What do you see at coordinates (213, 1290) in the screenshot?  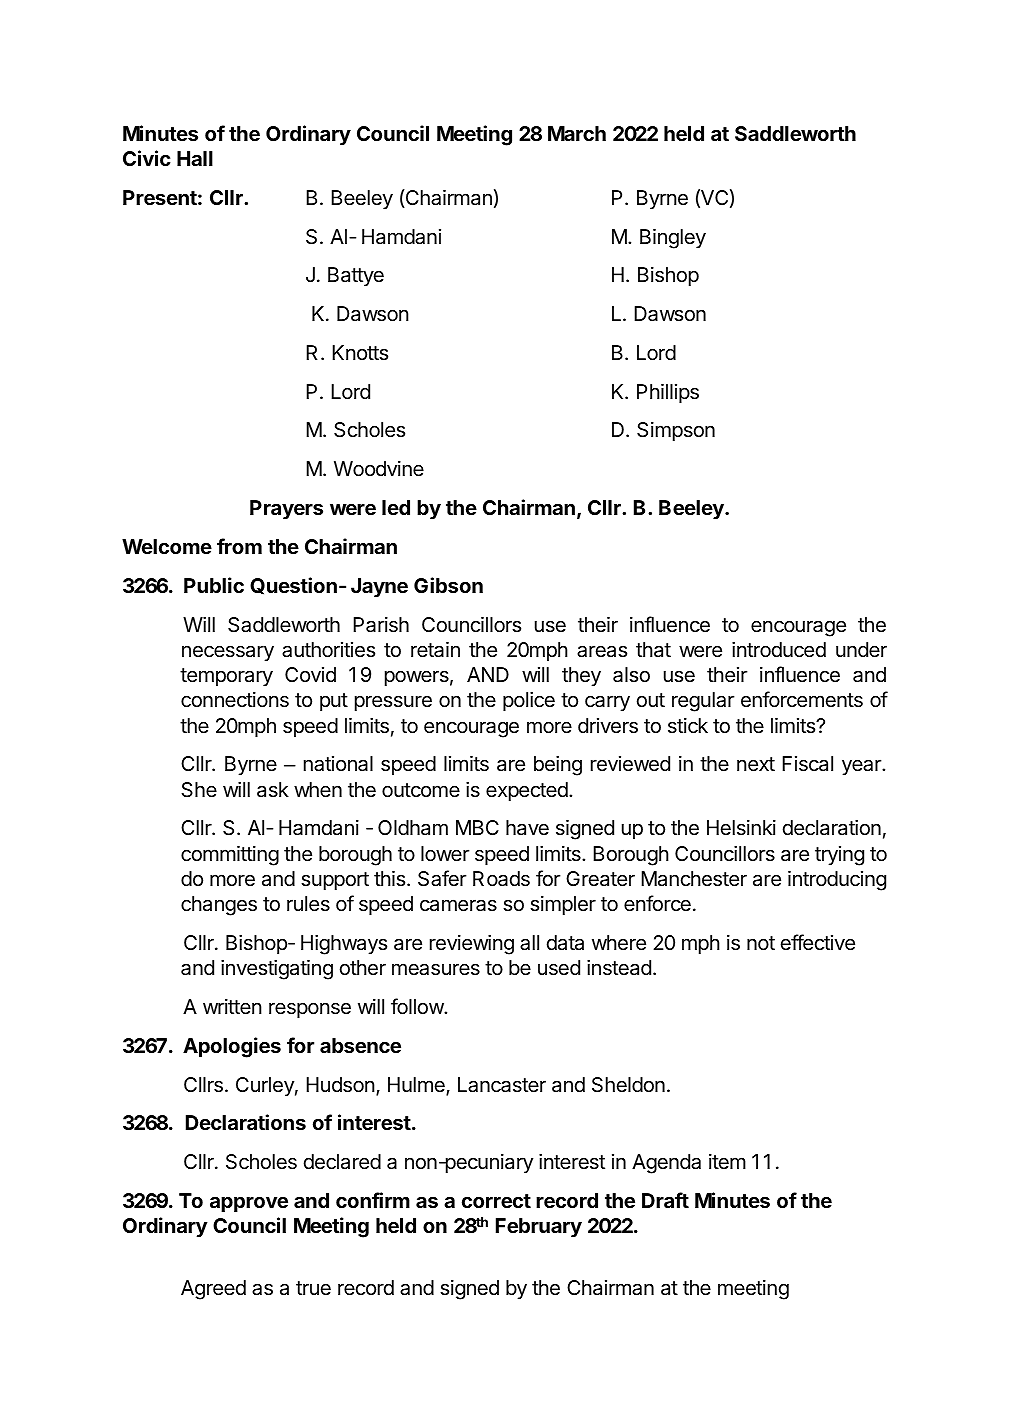 I see `Agreed` at bounding box center [213, 1290].
